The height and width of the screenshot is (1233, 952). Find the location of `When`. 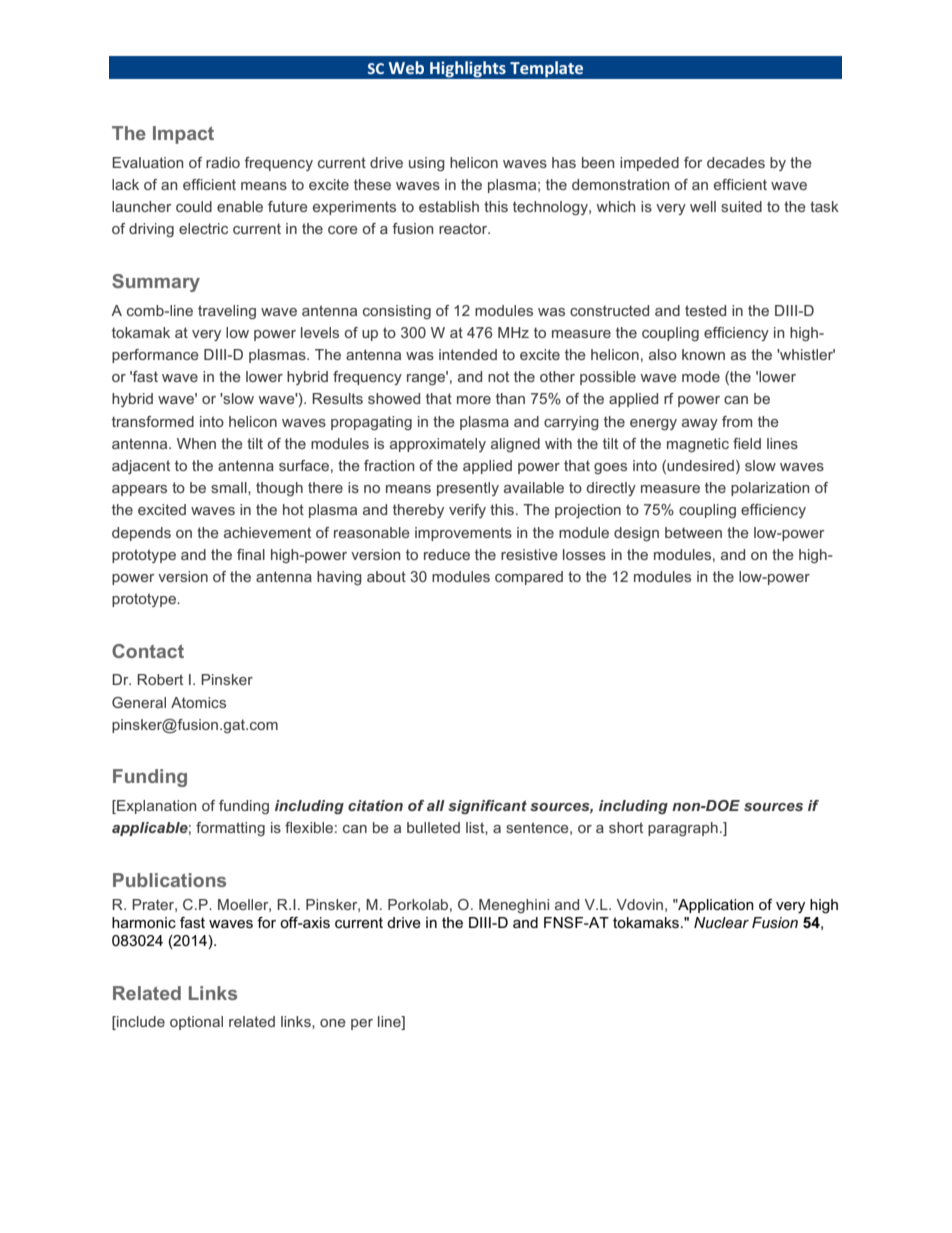

When is located at coordinates (196, 443).
